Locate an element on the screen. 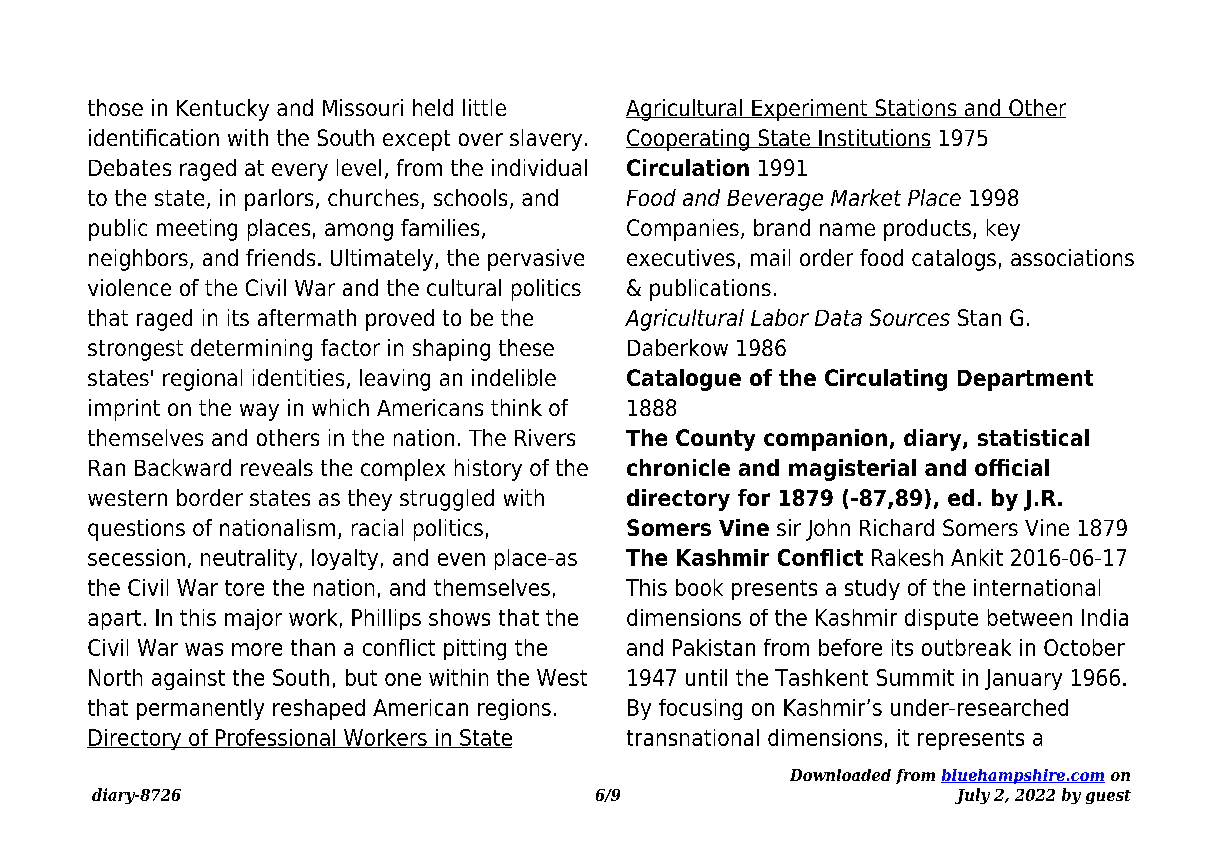 The width and height of the screenshot is (1223, 862). book is located at coordinates (699, 587).
